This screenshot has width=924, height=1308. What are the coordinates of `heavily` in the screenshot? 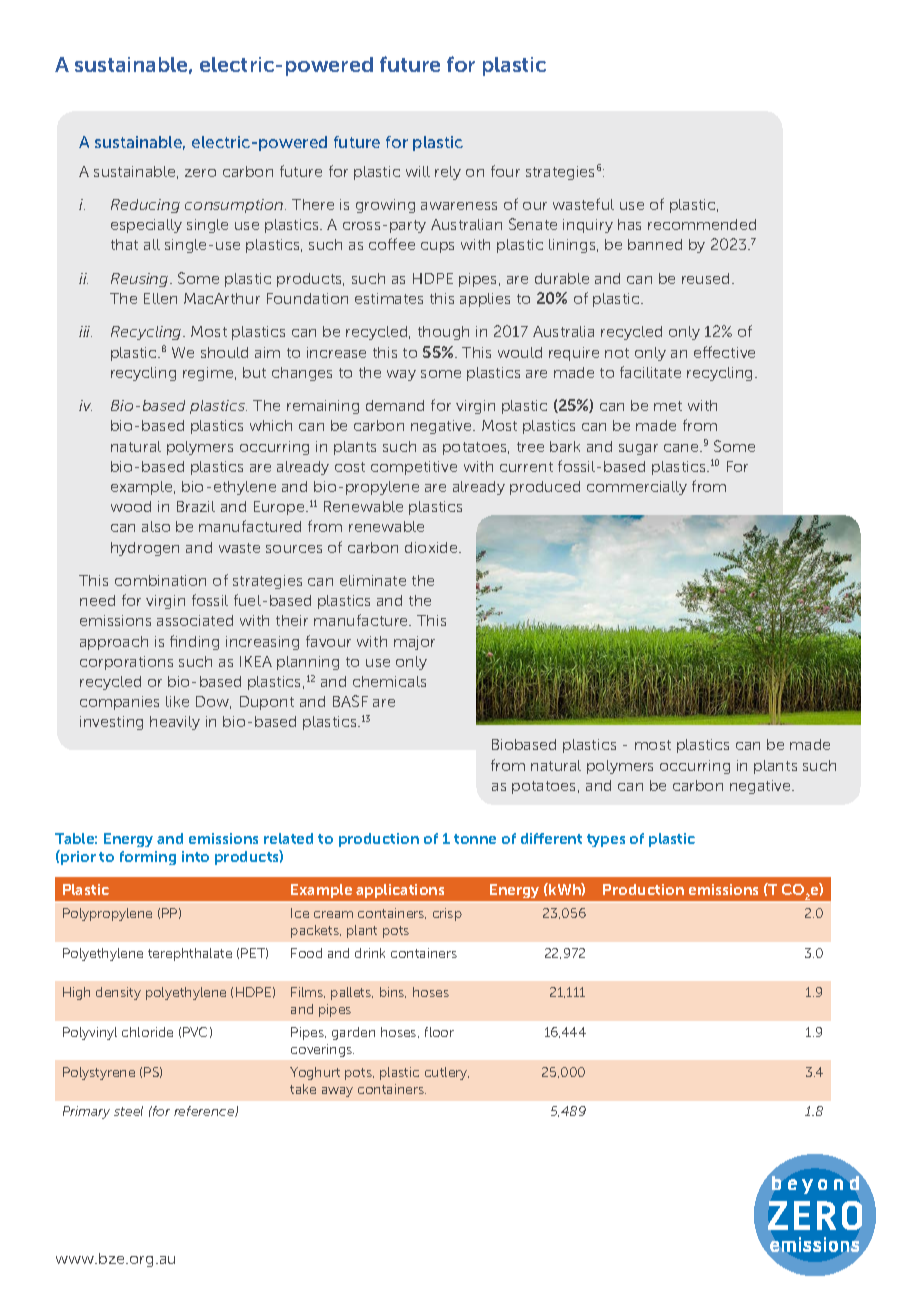 It's located at (175, 723).
